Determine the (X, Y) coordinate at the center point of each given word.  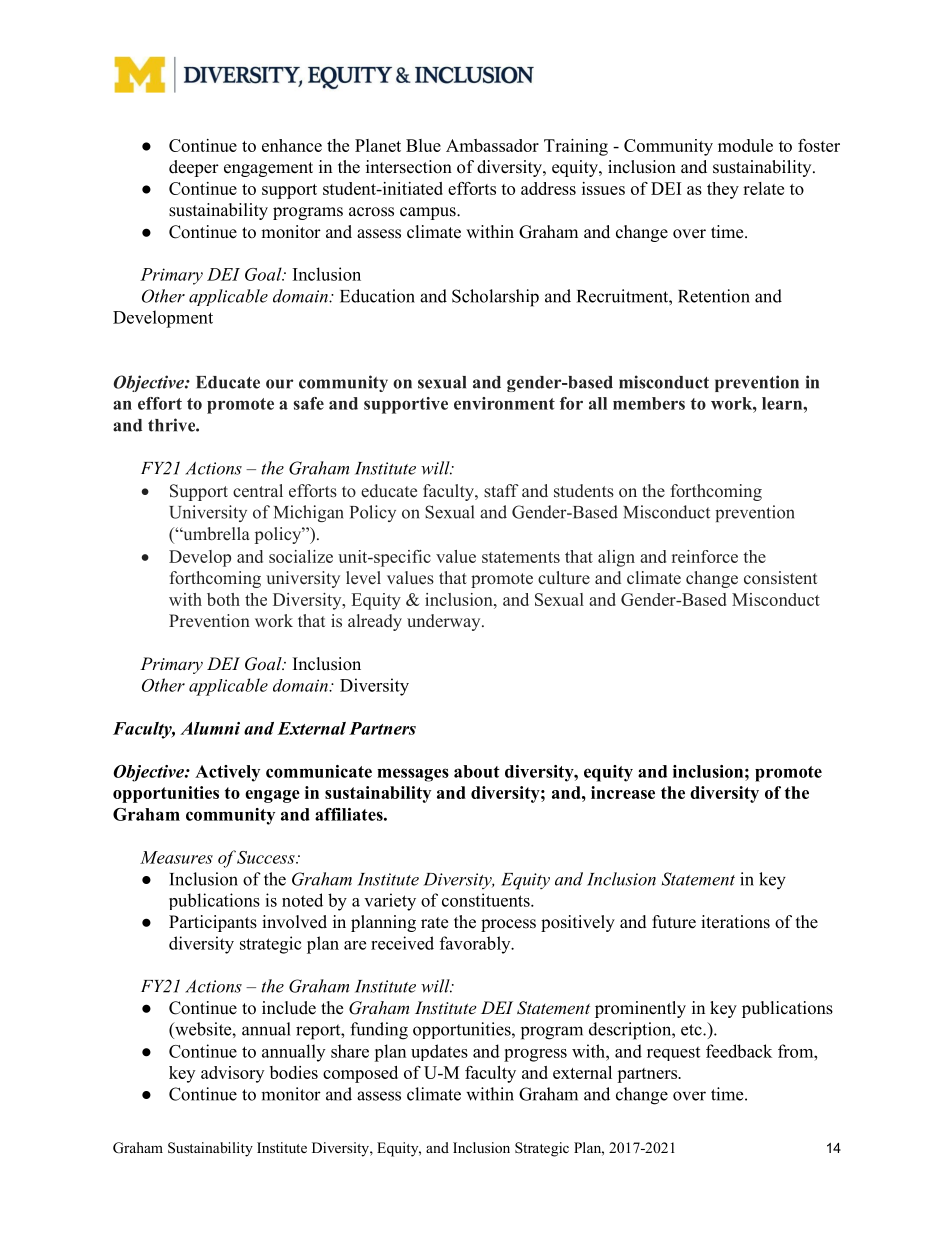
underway (445, 622)
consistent (780, 577)
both (223, 599)
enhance (292, 145)
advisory (232, 1074)
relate (763, 188)
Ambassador (492, 145)
